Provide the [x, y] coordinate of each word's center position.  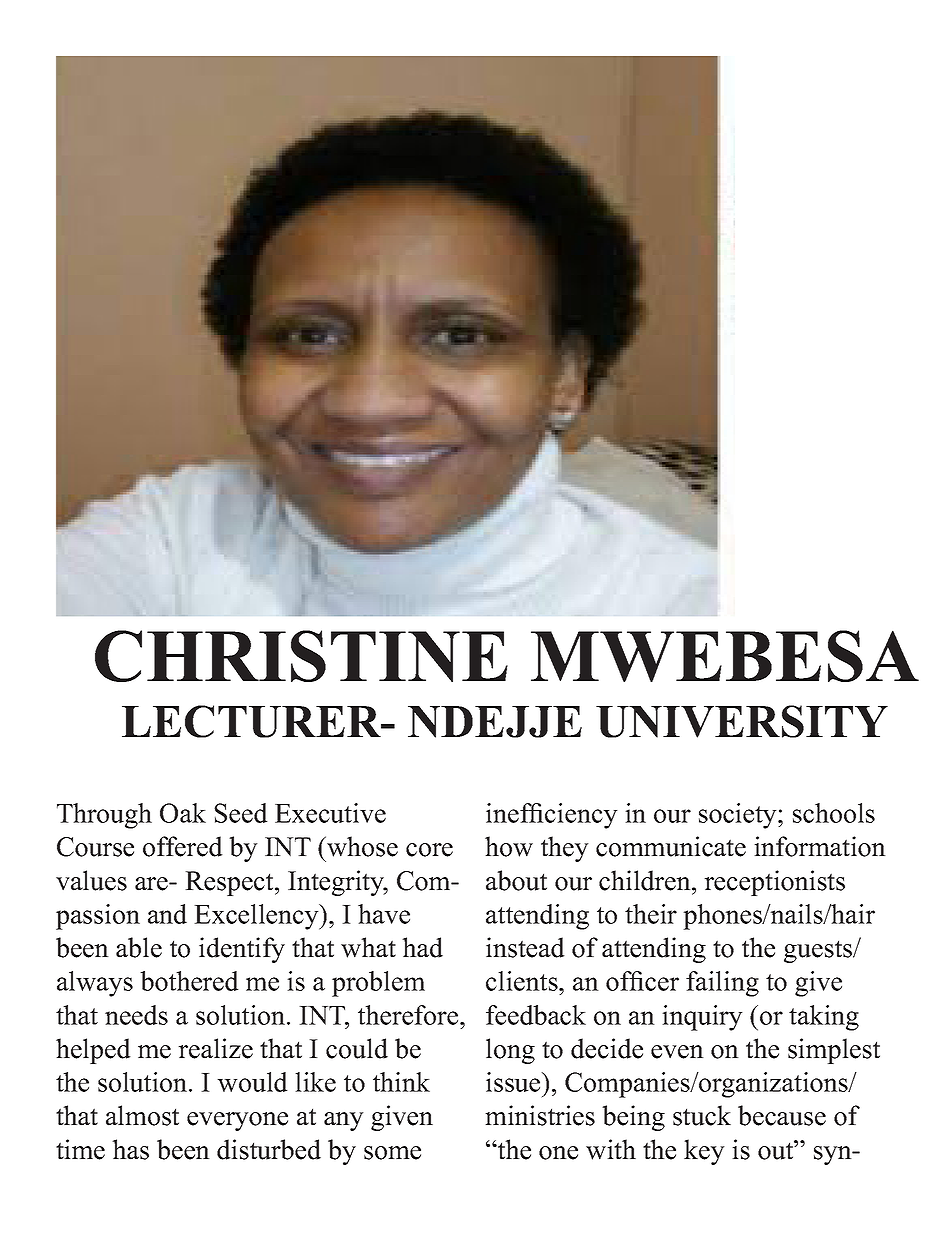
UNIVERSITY [742, 721]
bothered [189, 981]
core [429, 850]
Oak [183, 813]
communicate [671, 846]
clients [523, 981]
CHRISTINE [301, 656]
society [739, 816]
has [130, 1149]
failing [722, 984]
